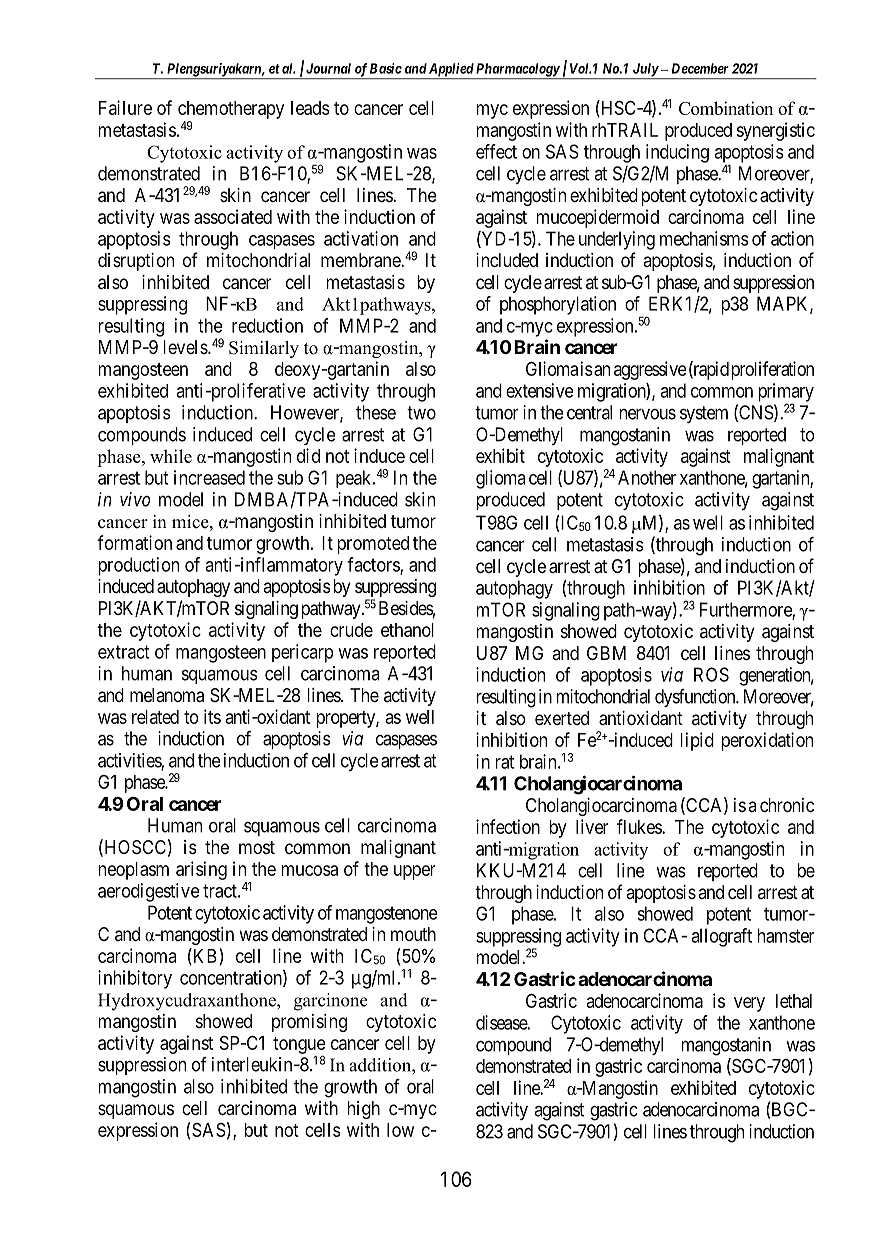  What do you see at coordinates (231, 110) in the image?
I see `chemotherapy` at bounding box center [231, 110].
